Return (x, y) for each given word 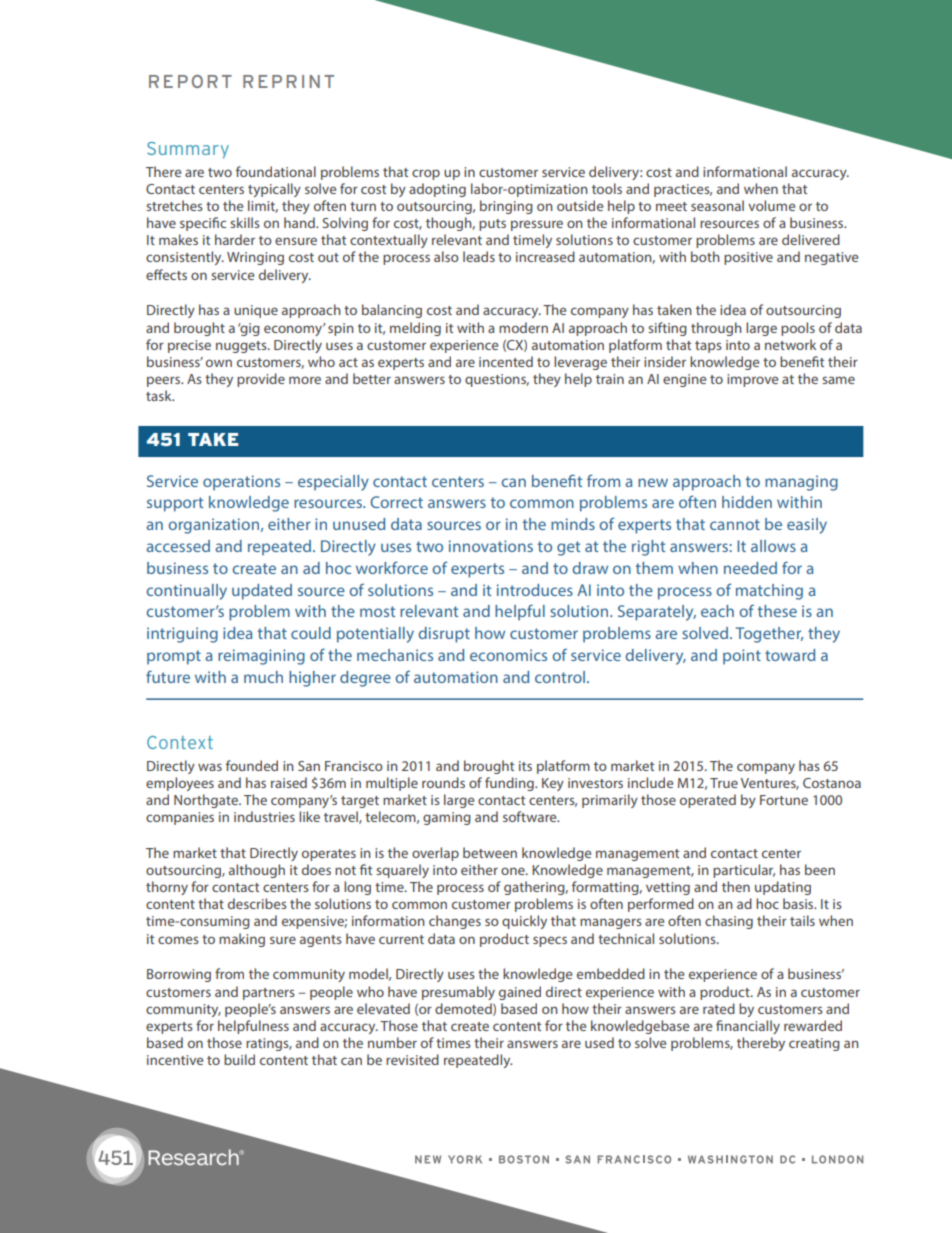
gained (520, 993)
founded (252, 765)
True (724, 783)
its (525, 766)
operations (241, 483)
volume (771, 205)
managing (801, 483)
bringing (506, 207)
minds (573, 524)
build (239, 1059)
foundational (276, 171)
